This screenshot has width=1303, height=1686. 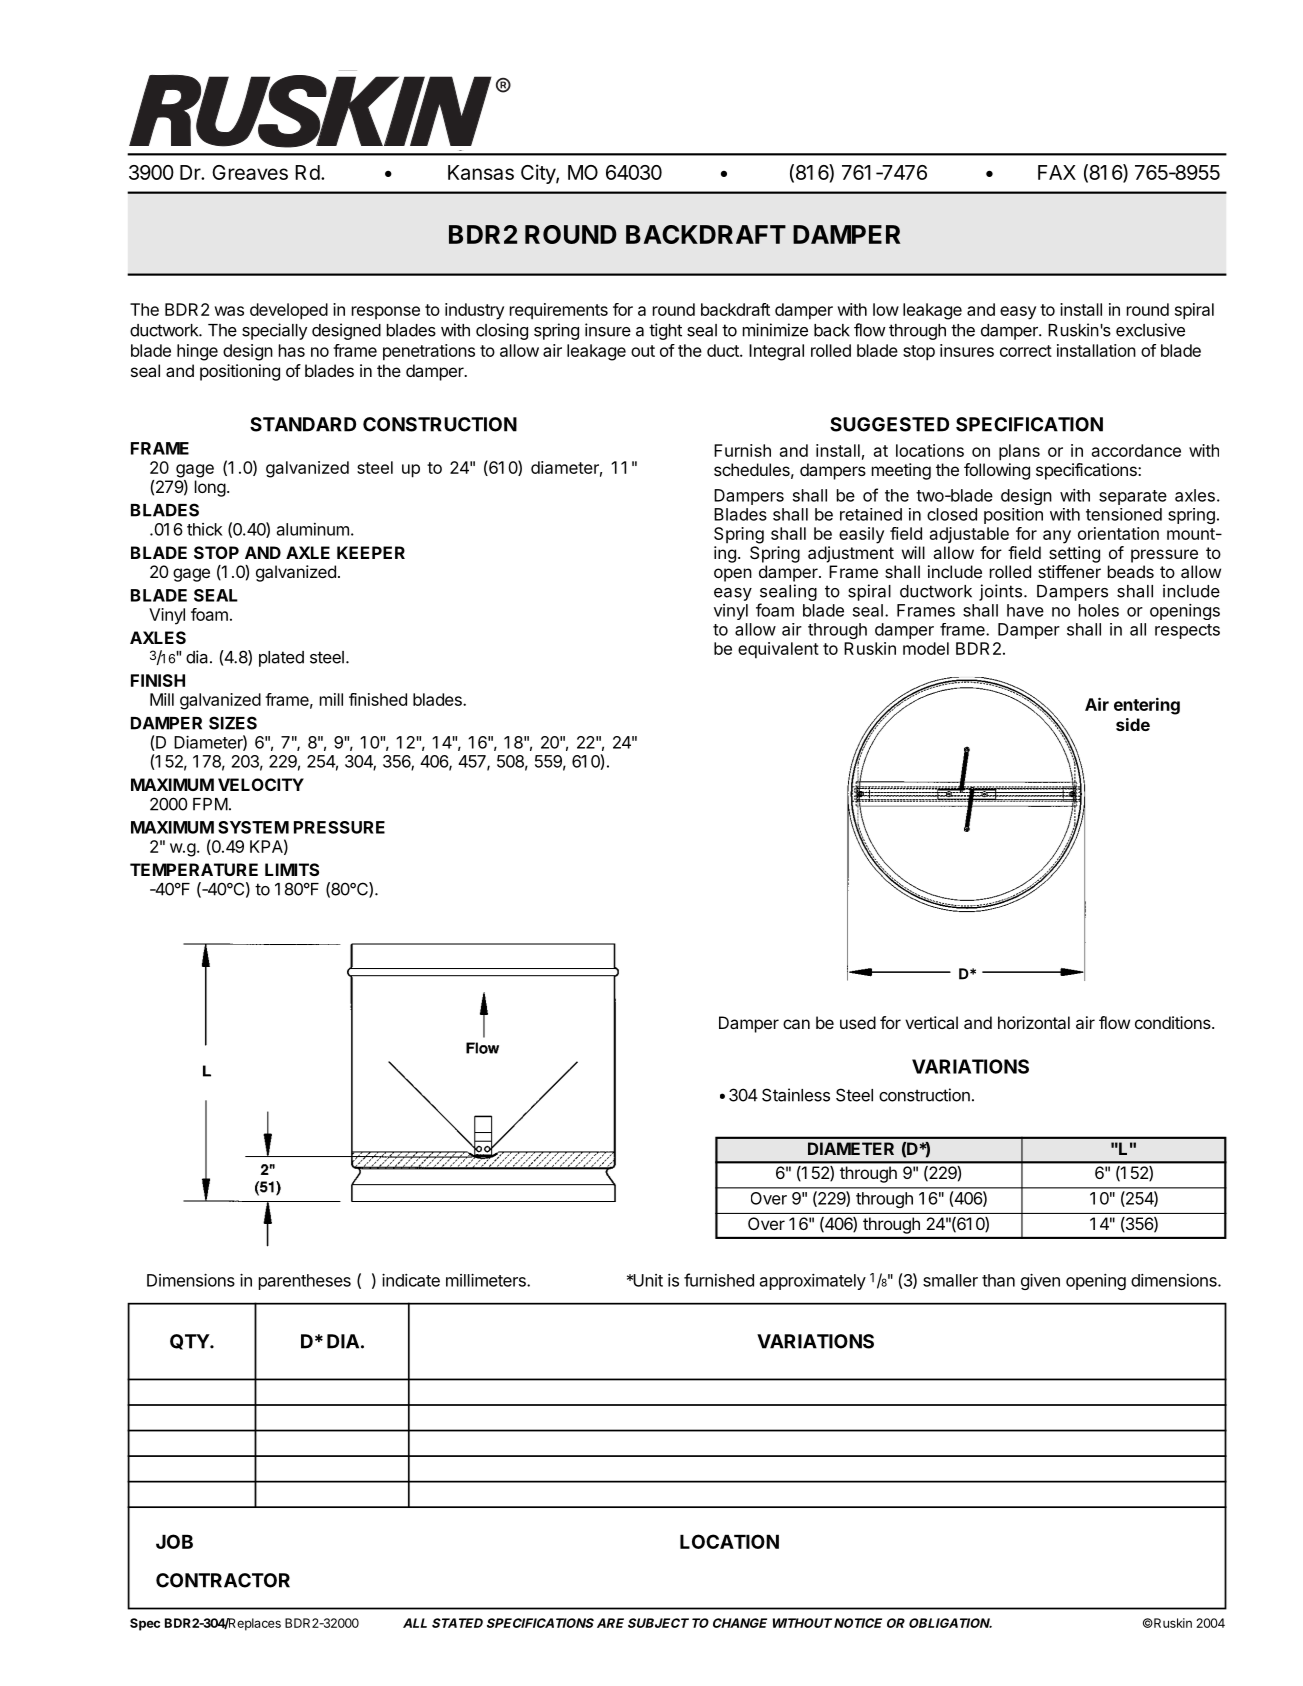 I want to click on CONTRACTOR, so click(x=223, y=1580).
